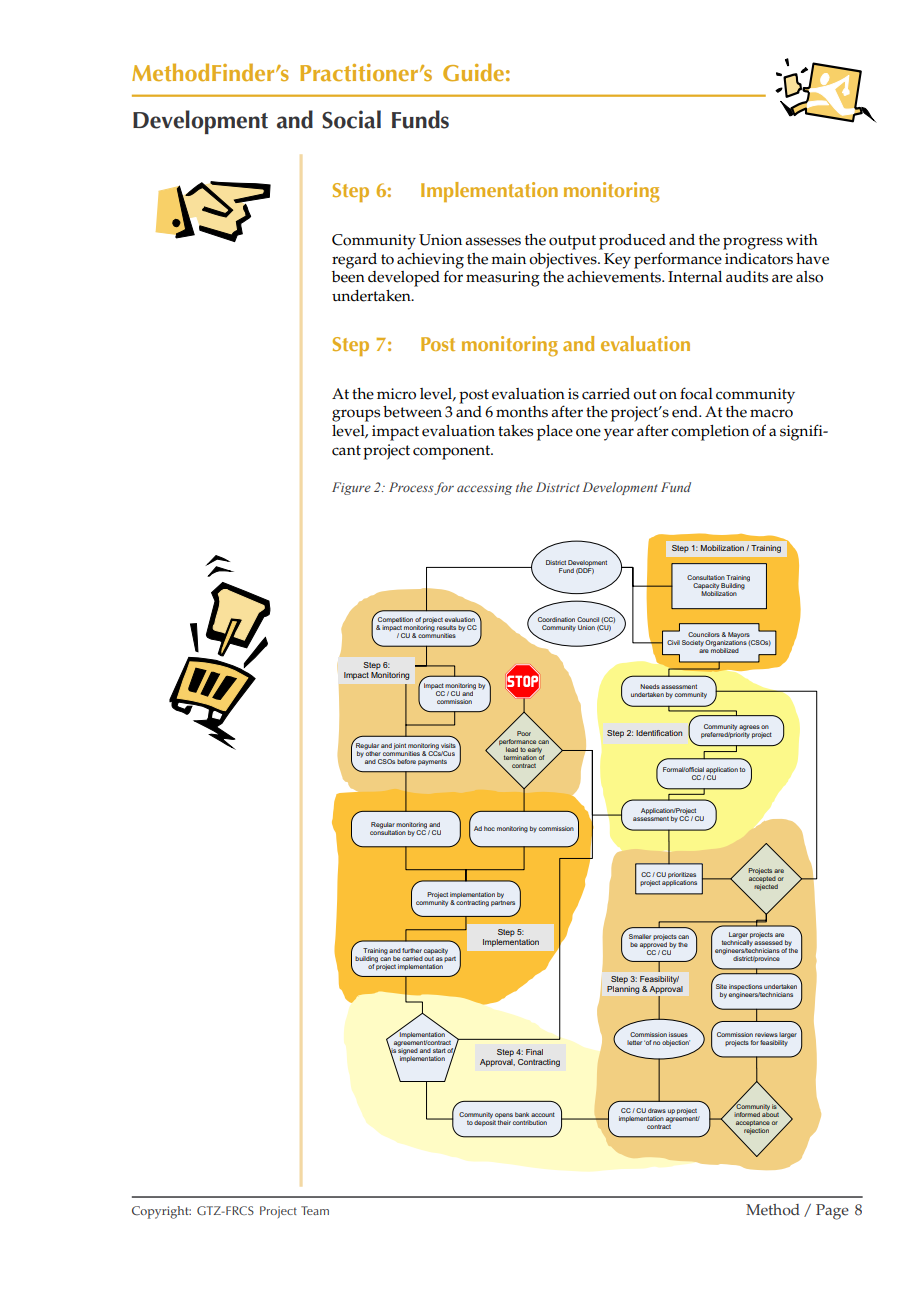 This screenshot has height=1308, width=924. What do you see at coordinates (766, 887) in the screenshot?
I see `rejected` at bounding box center [766, 887].
